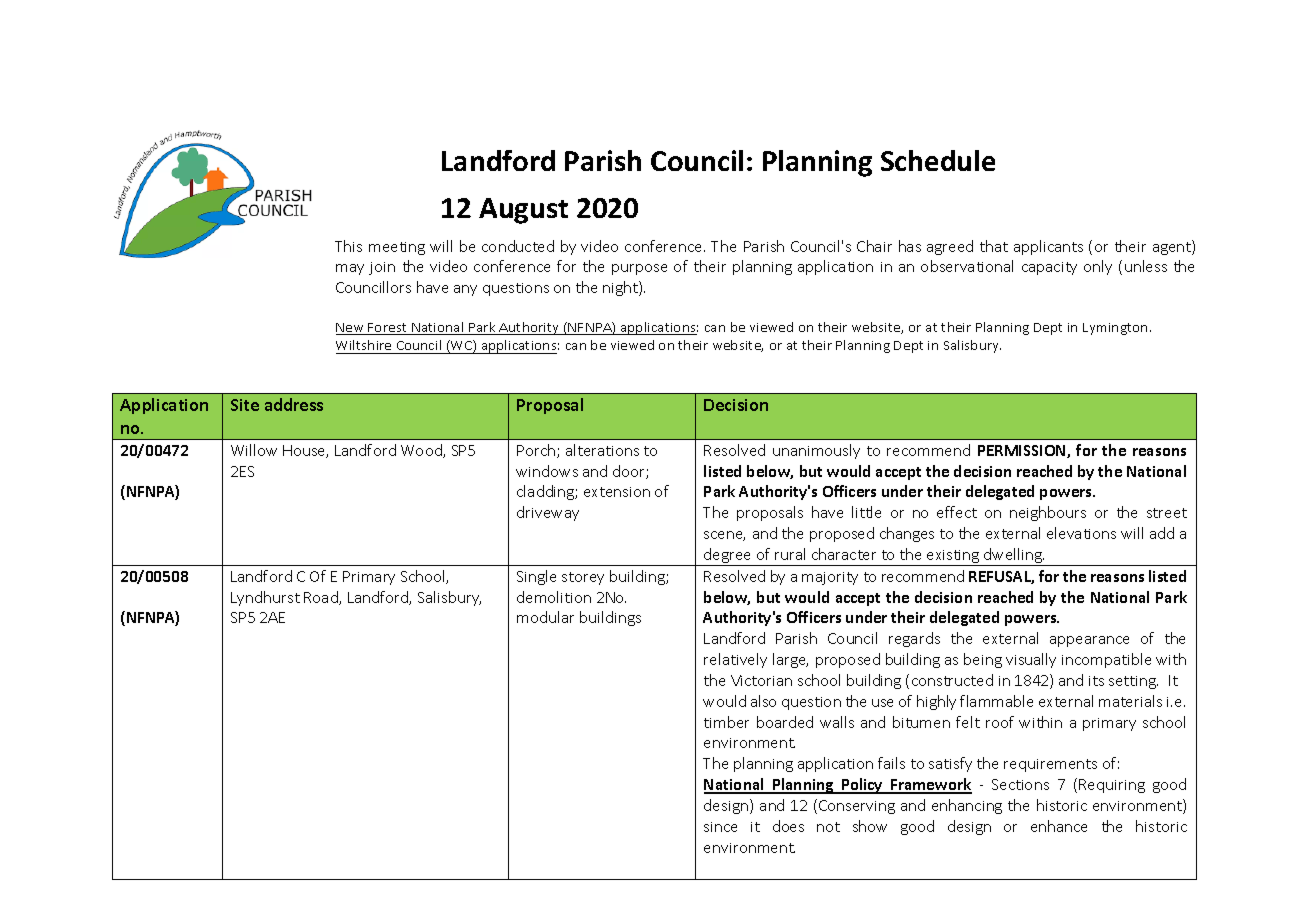 The image size is (1308, 924). Describe the element at coordinates (938, 160) in the screenshot. I see `Schedule` at that location.
